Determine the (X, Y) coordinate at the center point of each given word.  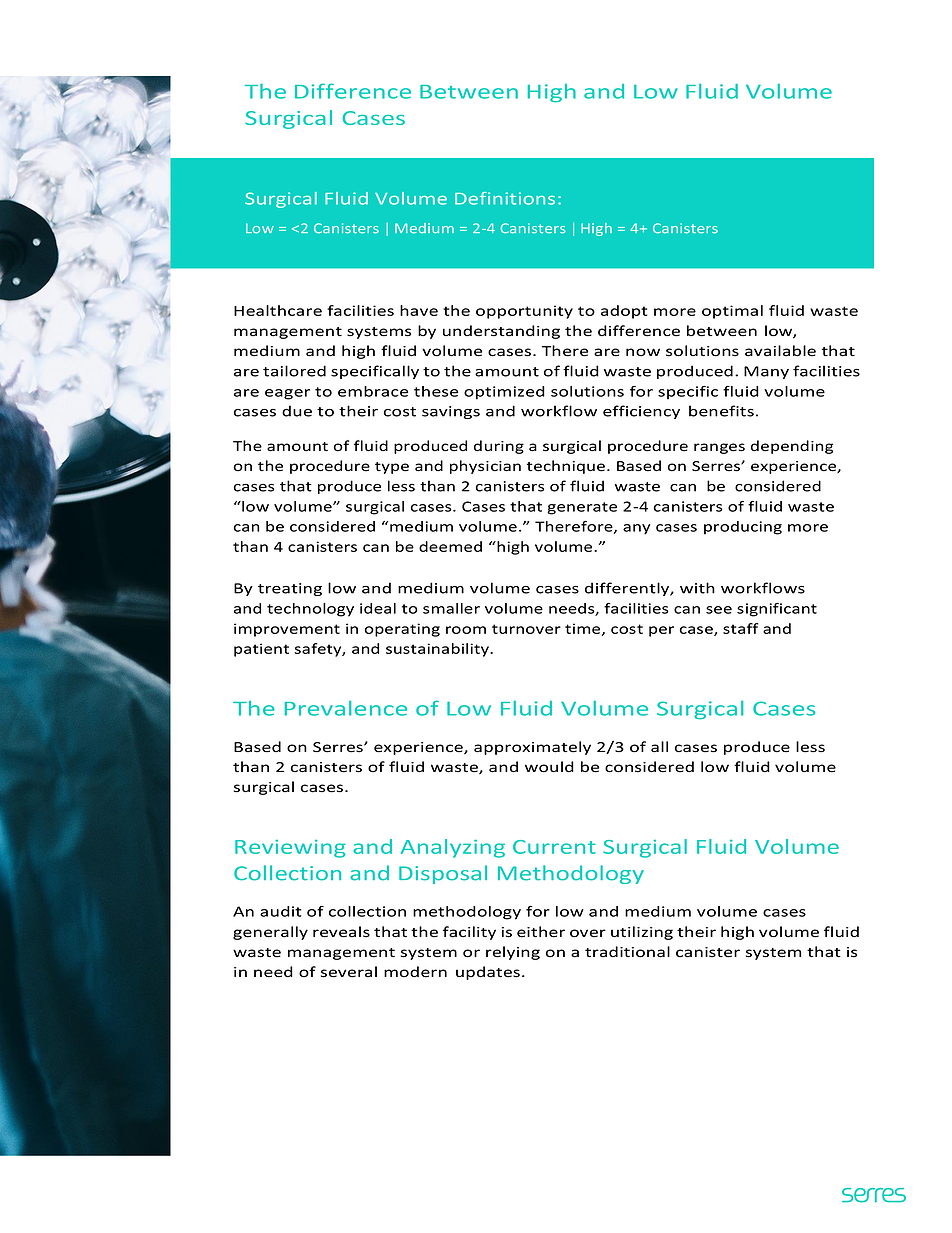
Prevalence (346, 708)
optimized (504, 393)
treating (290, 589)
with (697, 588)
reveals (341, 932)
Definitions (505, 198)
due (297, 411)
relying (513, 953)
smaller (451, 608)
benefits (721, 411)
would (549, 767)
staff (740, 628)
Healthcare (278, 310)
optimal (732, 312)
